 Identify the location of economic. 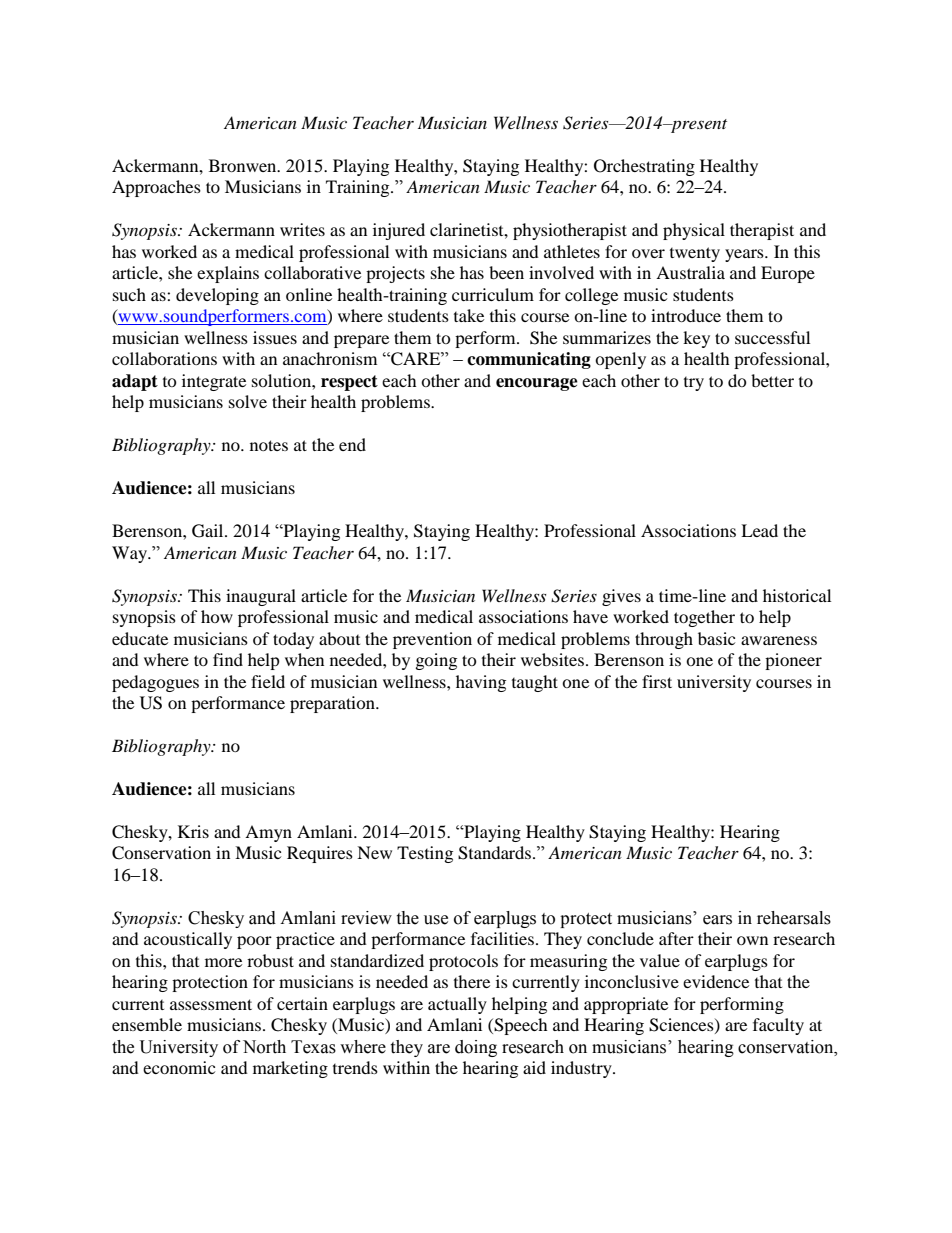
(179, 1067).
